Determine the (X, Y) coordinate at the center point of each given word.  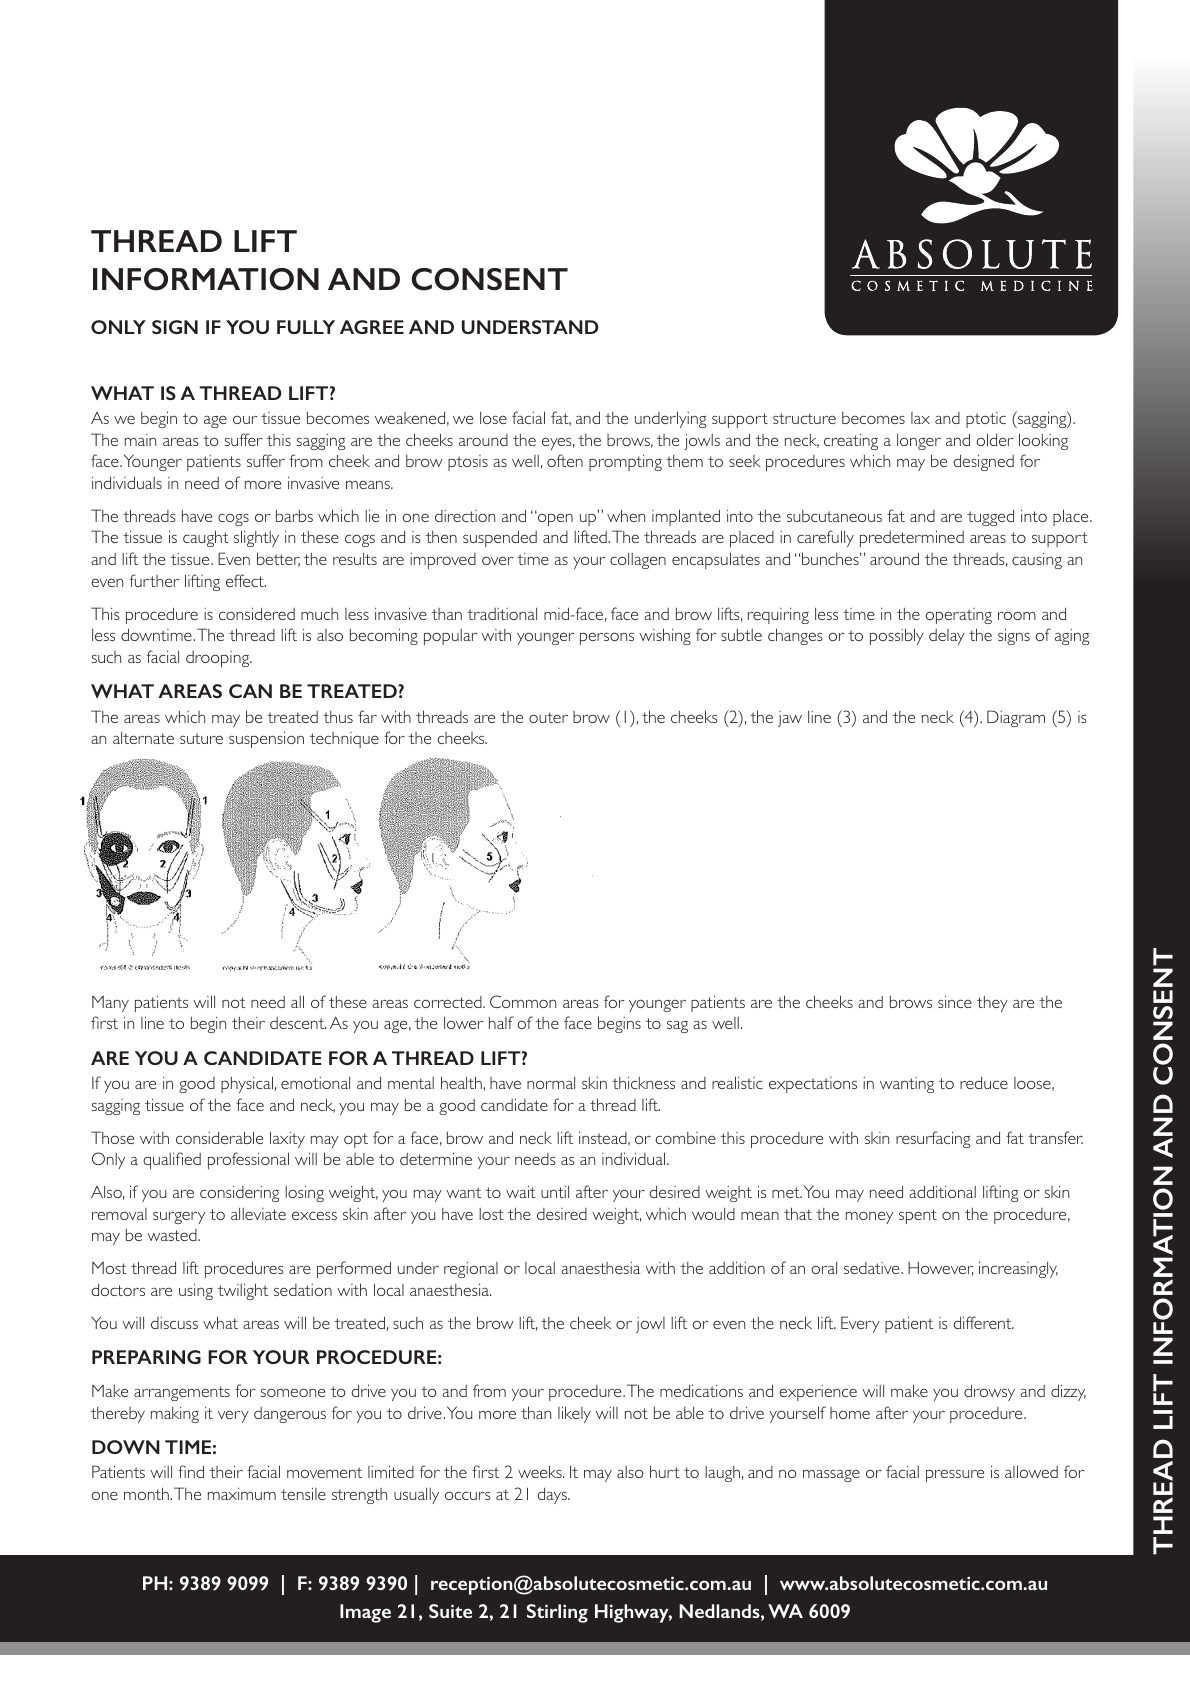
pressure (955, 1475)
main (140, 440)
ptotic (986, 420)
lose (493, 418)
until (555, 1192)
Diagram (1016, 718)
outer (548, 717)
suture (201, 738)
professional (248, 1160)
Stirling (557, 1613)
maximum (242, 1494)
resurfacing (933, 1139)
